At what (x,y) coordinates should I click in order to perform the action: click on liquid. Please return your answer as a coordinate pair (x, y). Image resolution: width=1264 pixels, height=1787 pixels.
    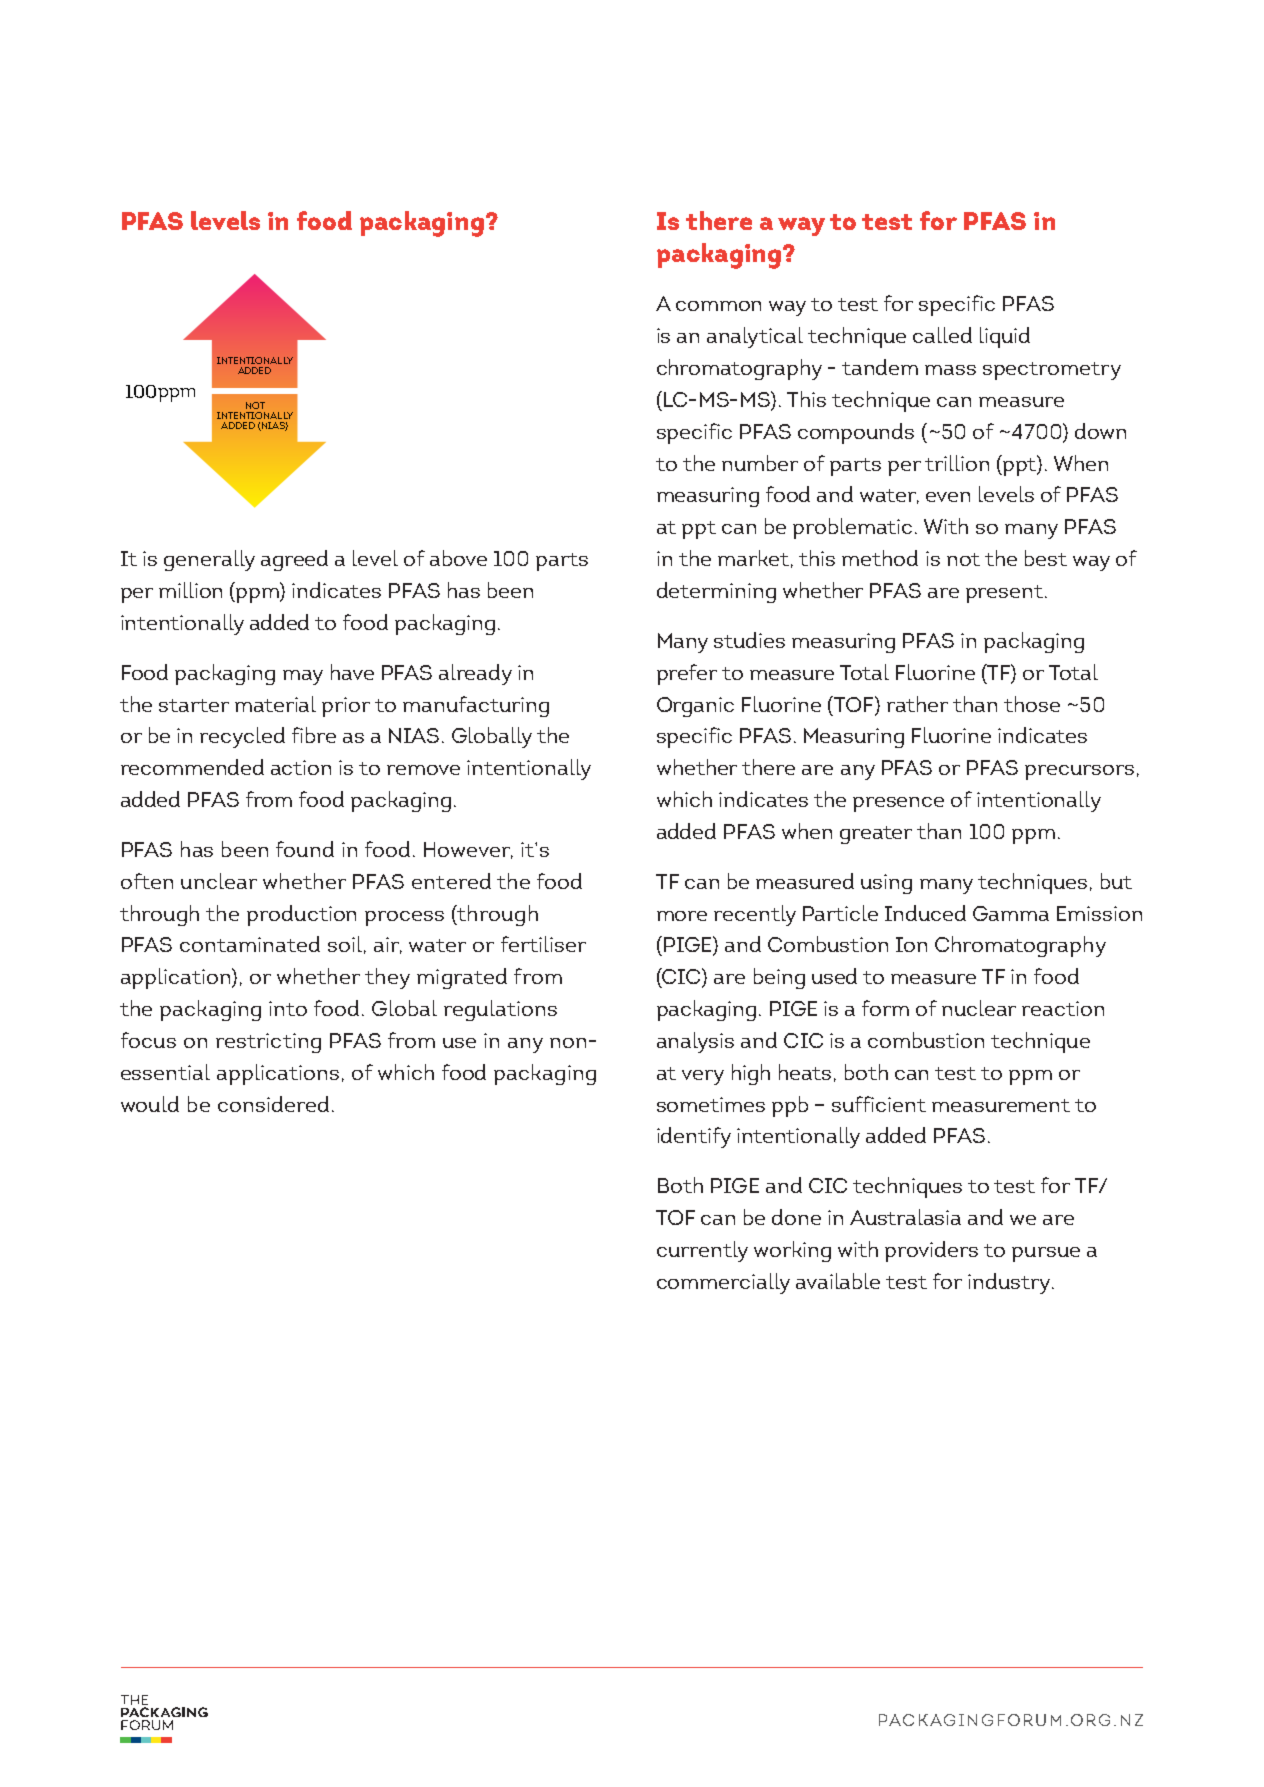
    Looking at the image, I should click on (1005, 337).
